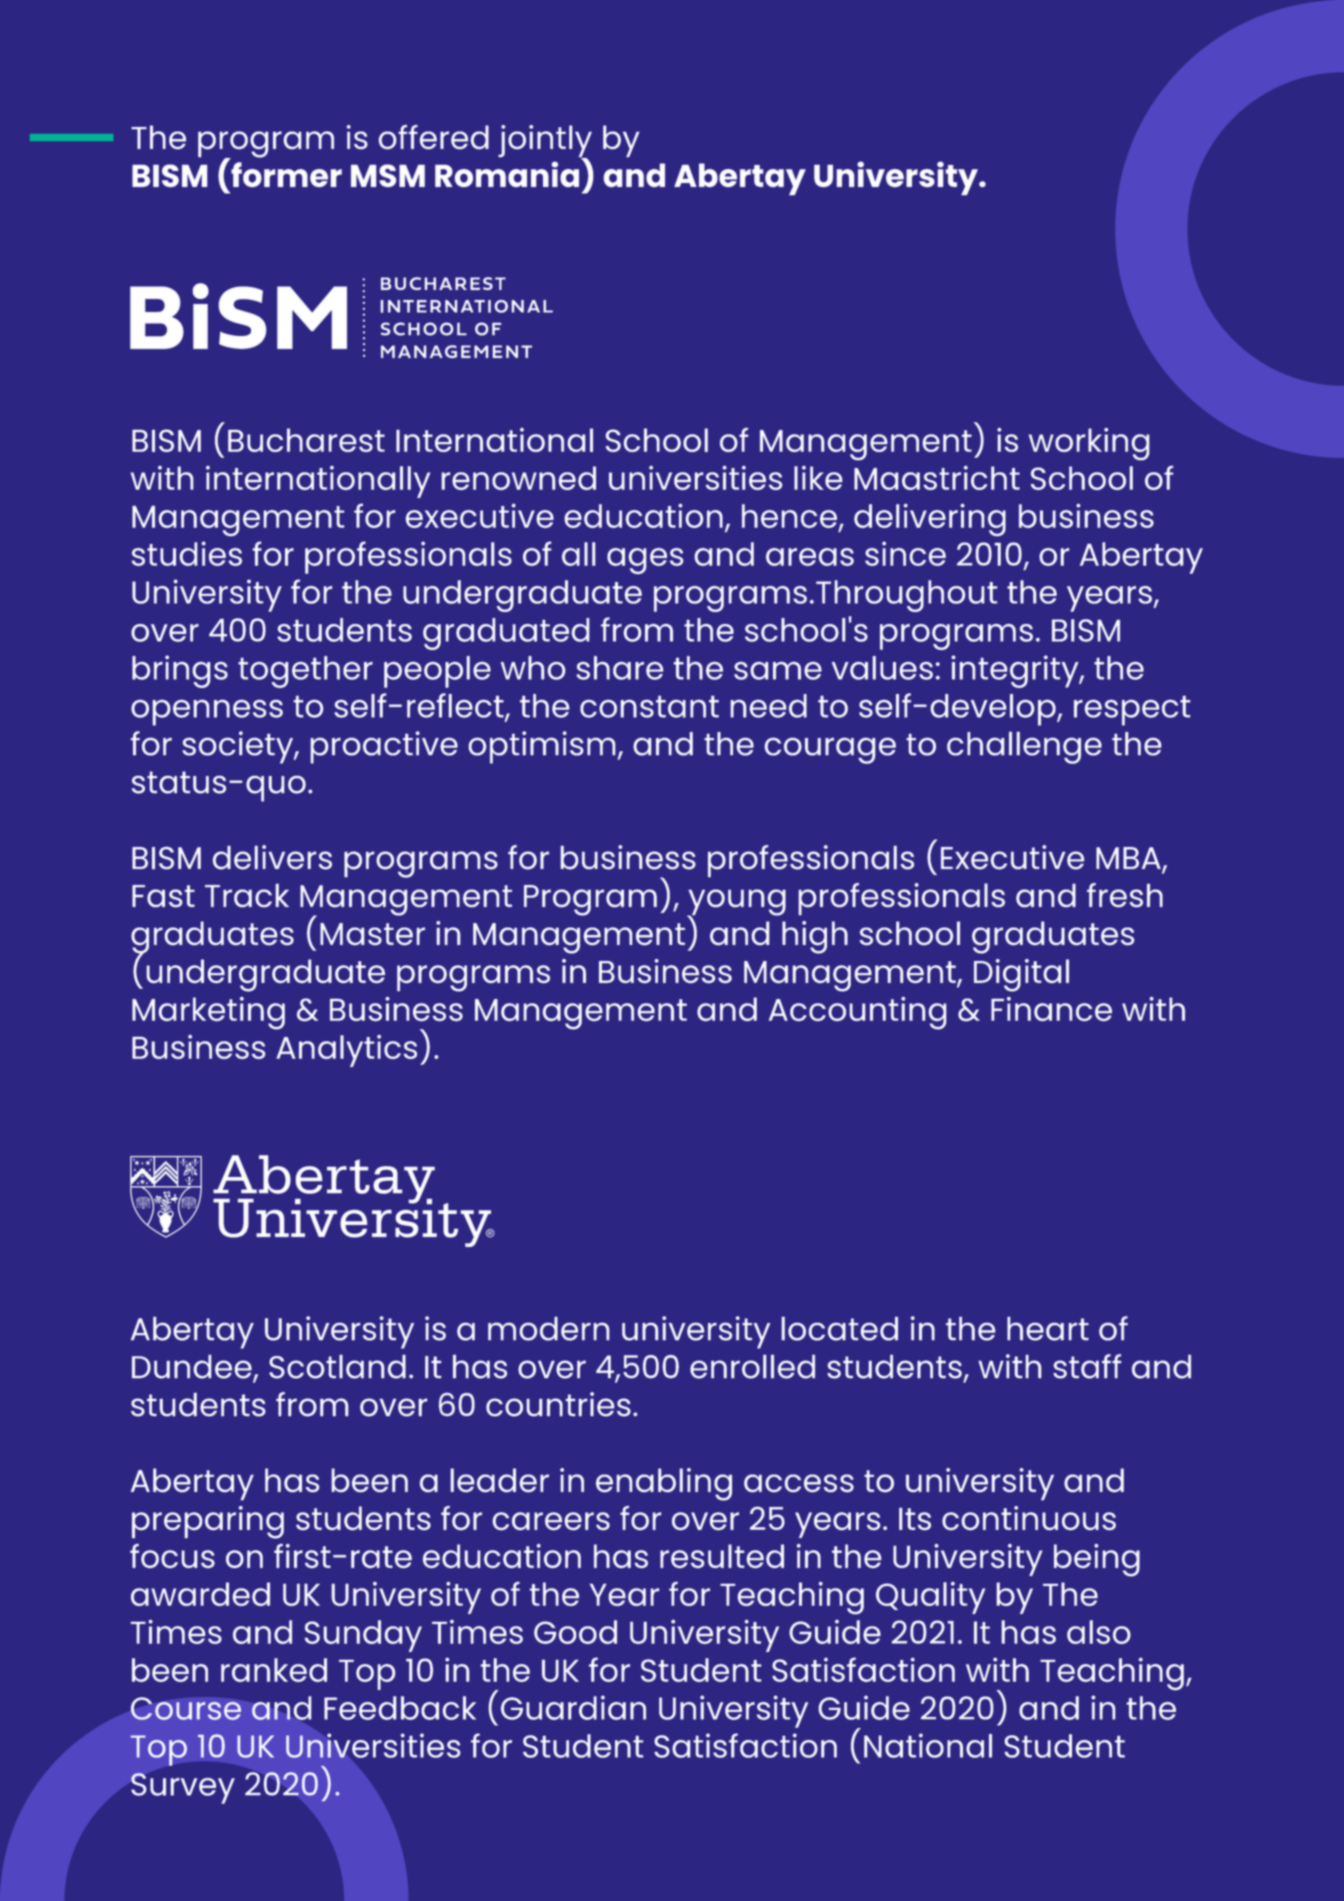  I want to click on modern, so click(549, 1329).
